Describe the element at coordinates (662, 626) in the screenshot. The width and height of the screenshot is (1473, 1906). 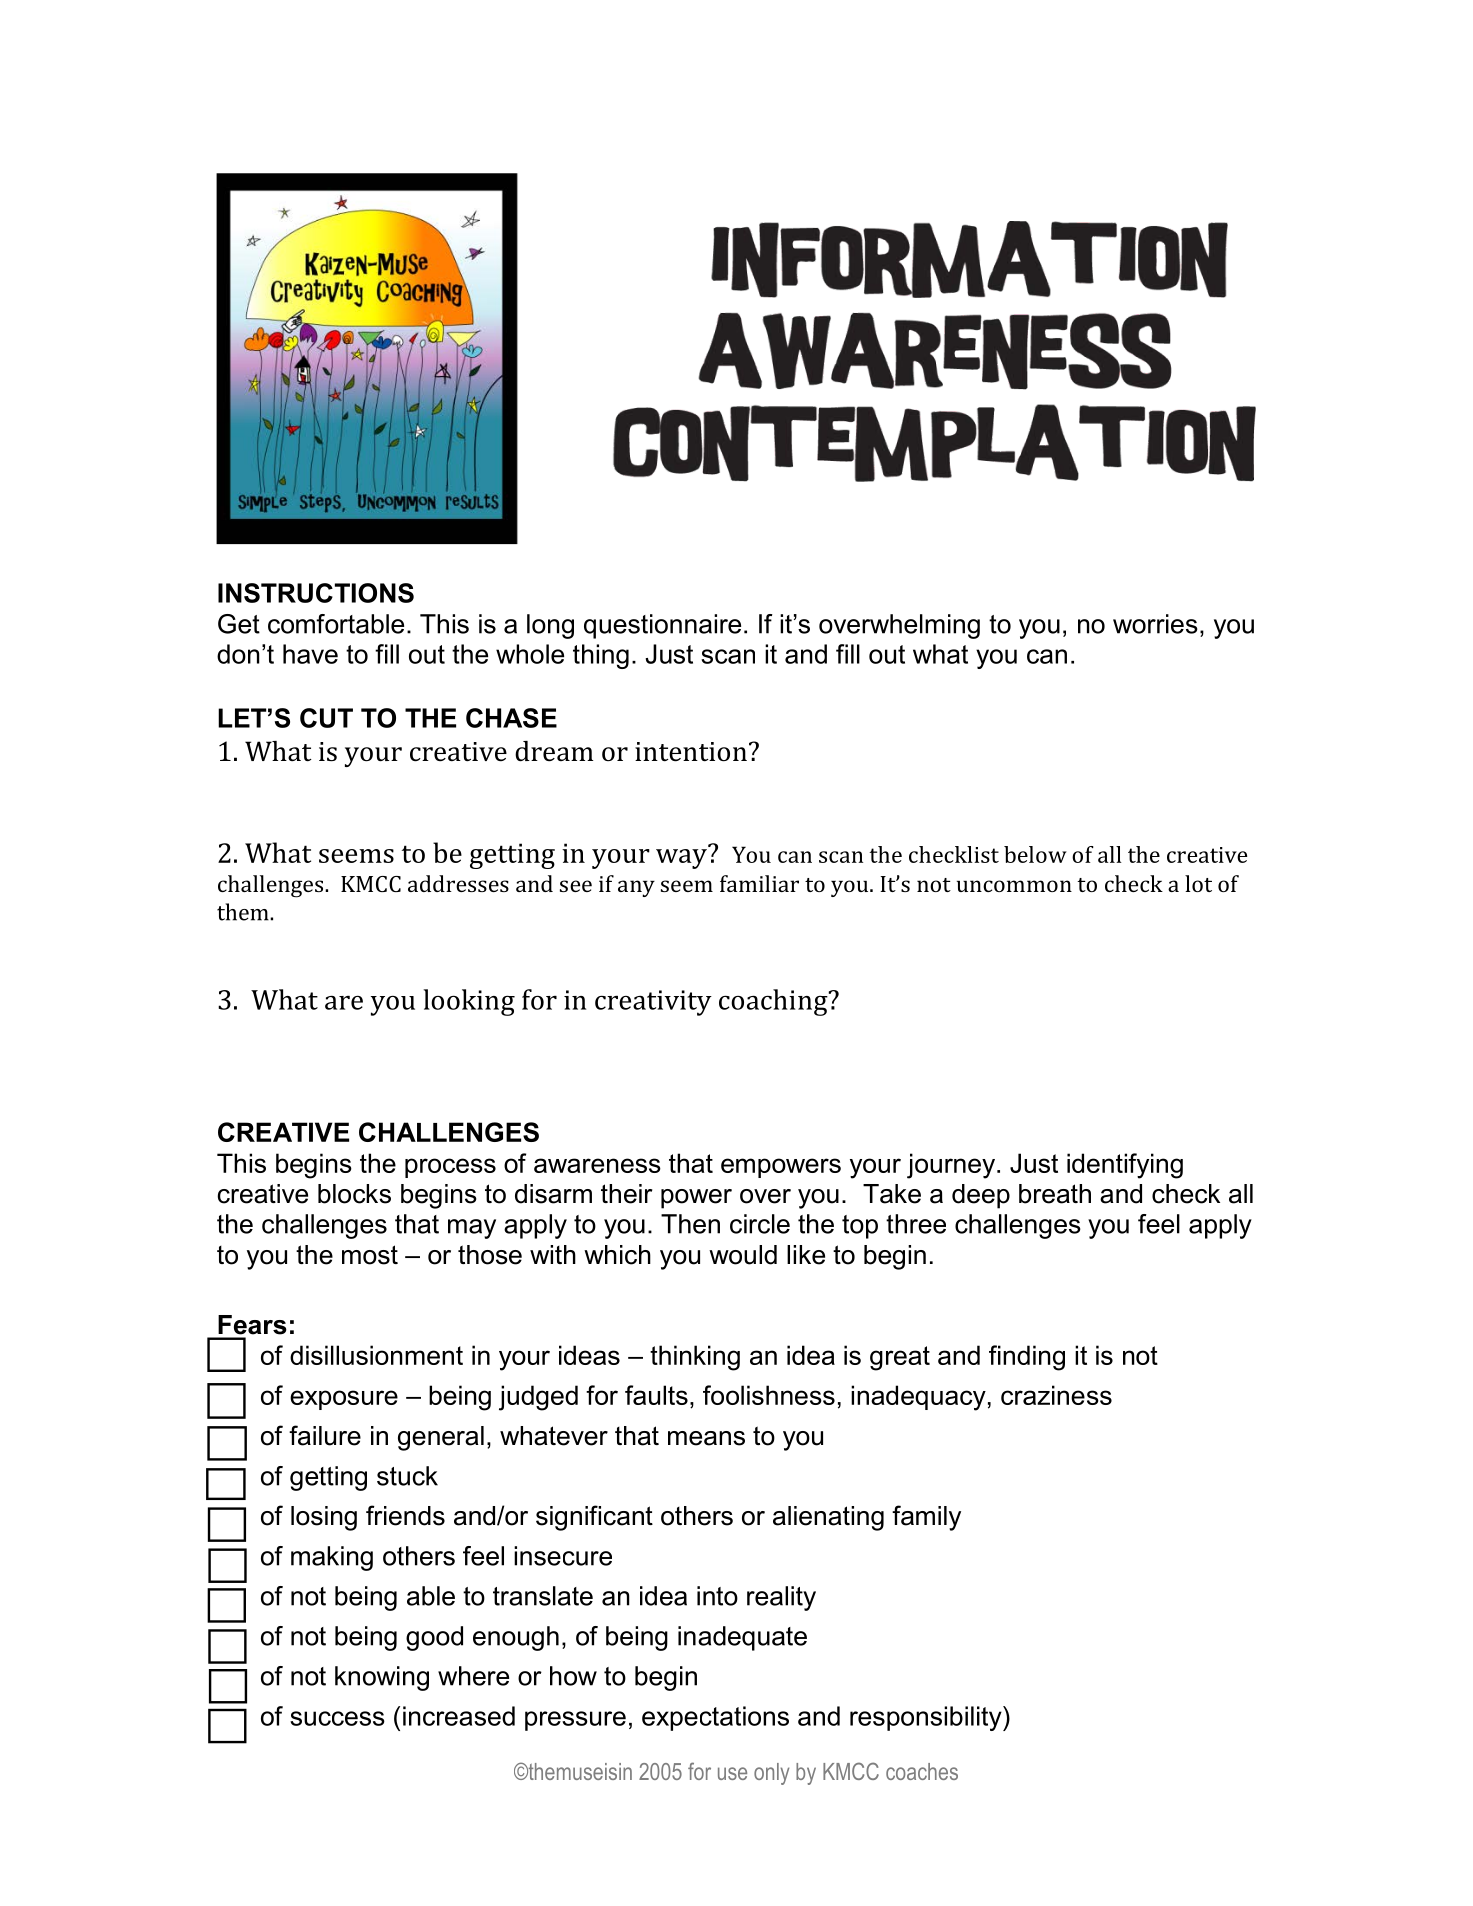
I see `questionnaire` at that location.
